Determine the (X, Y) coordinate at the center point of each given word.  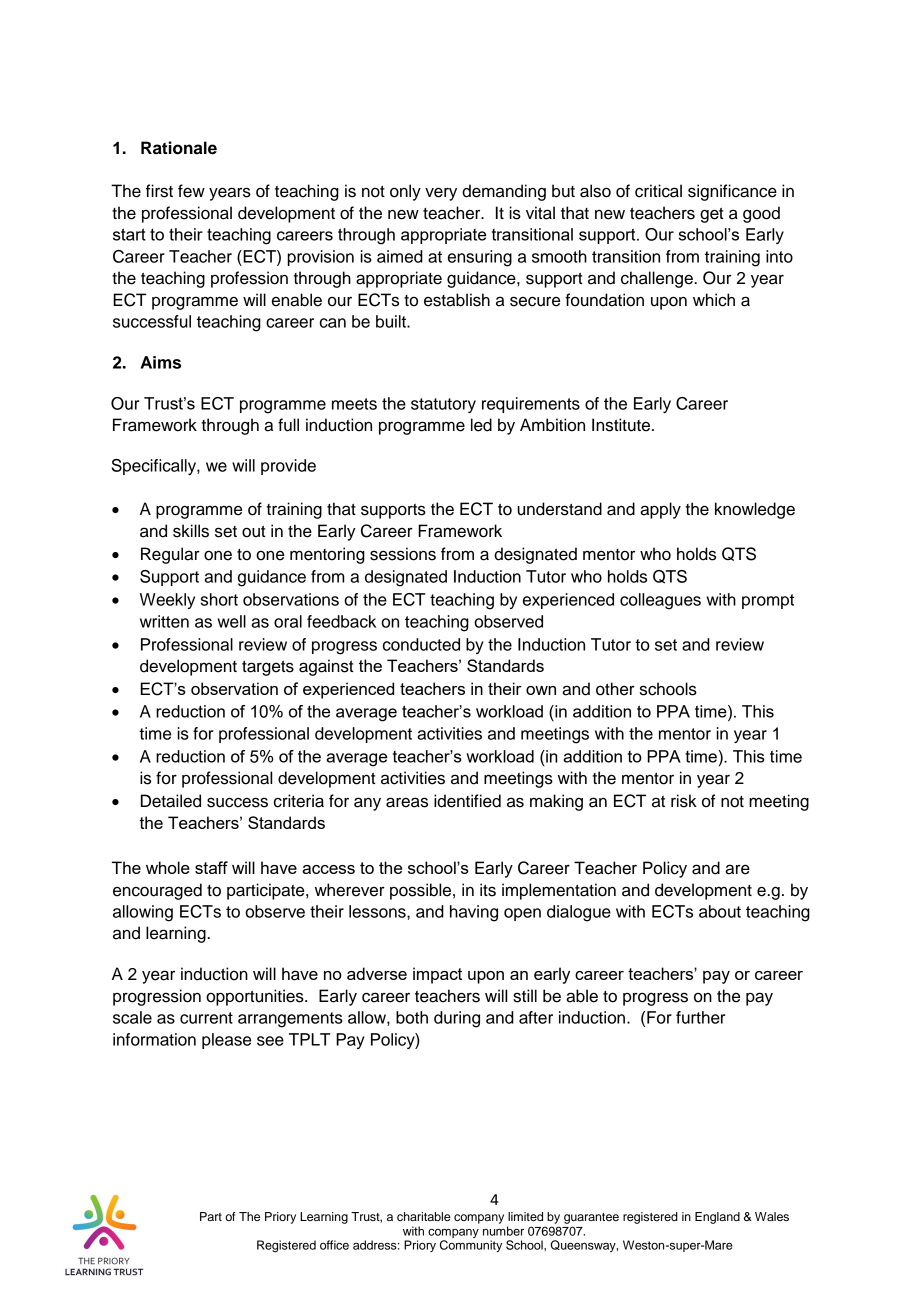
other (615, 689)
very (441, 194)
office (334, 1245)
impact (437, 975)
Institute (622, 425)
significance (732, 192)
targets (268, 668)
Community (471, 1246)
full (288, 425)
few (191, 191)
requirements (531, 405)
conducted (421, 644)
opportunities (256, 997)
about (720, 911)
